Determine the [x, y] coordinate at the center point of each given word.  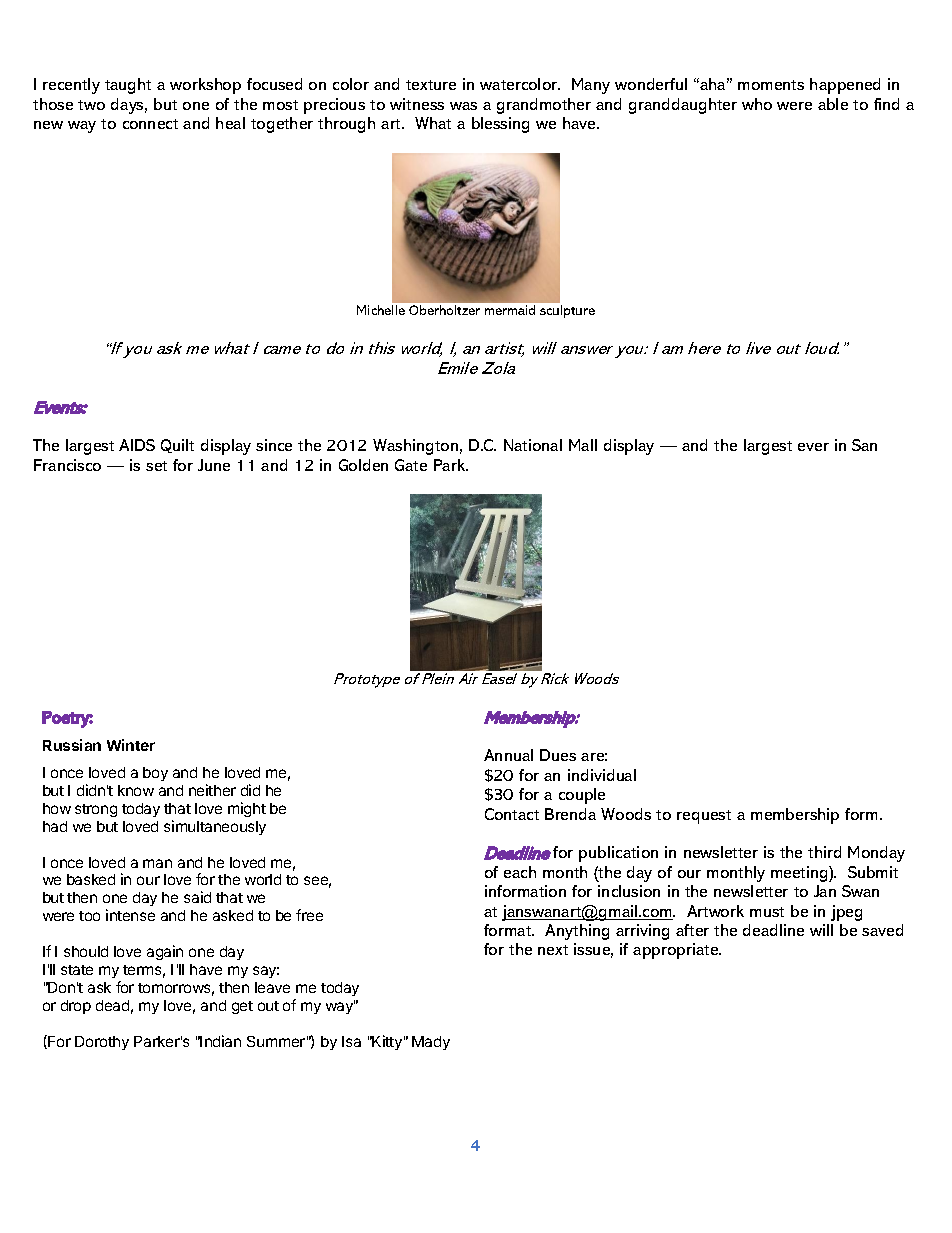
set [156, 466]
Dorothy [102, 1043]
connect [150, 124]
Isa [351, 1041]
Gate [411, 465]
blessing [500, 125]
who [757, 104]
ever [813, 447]
